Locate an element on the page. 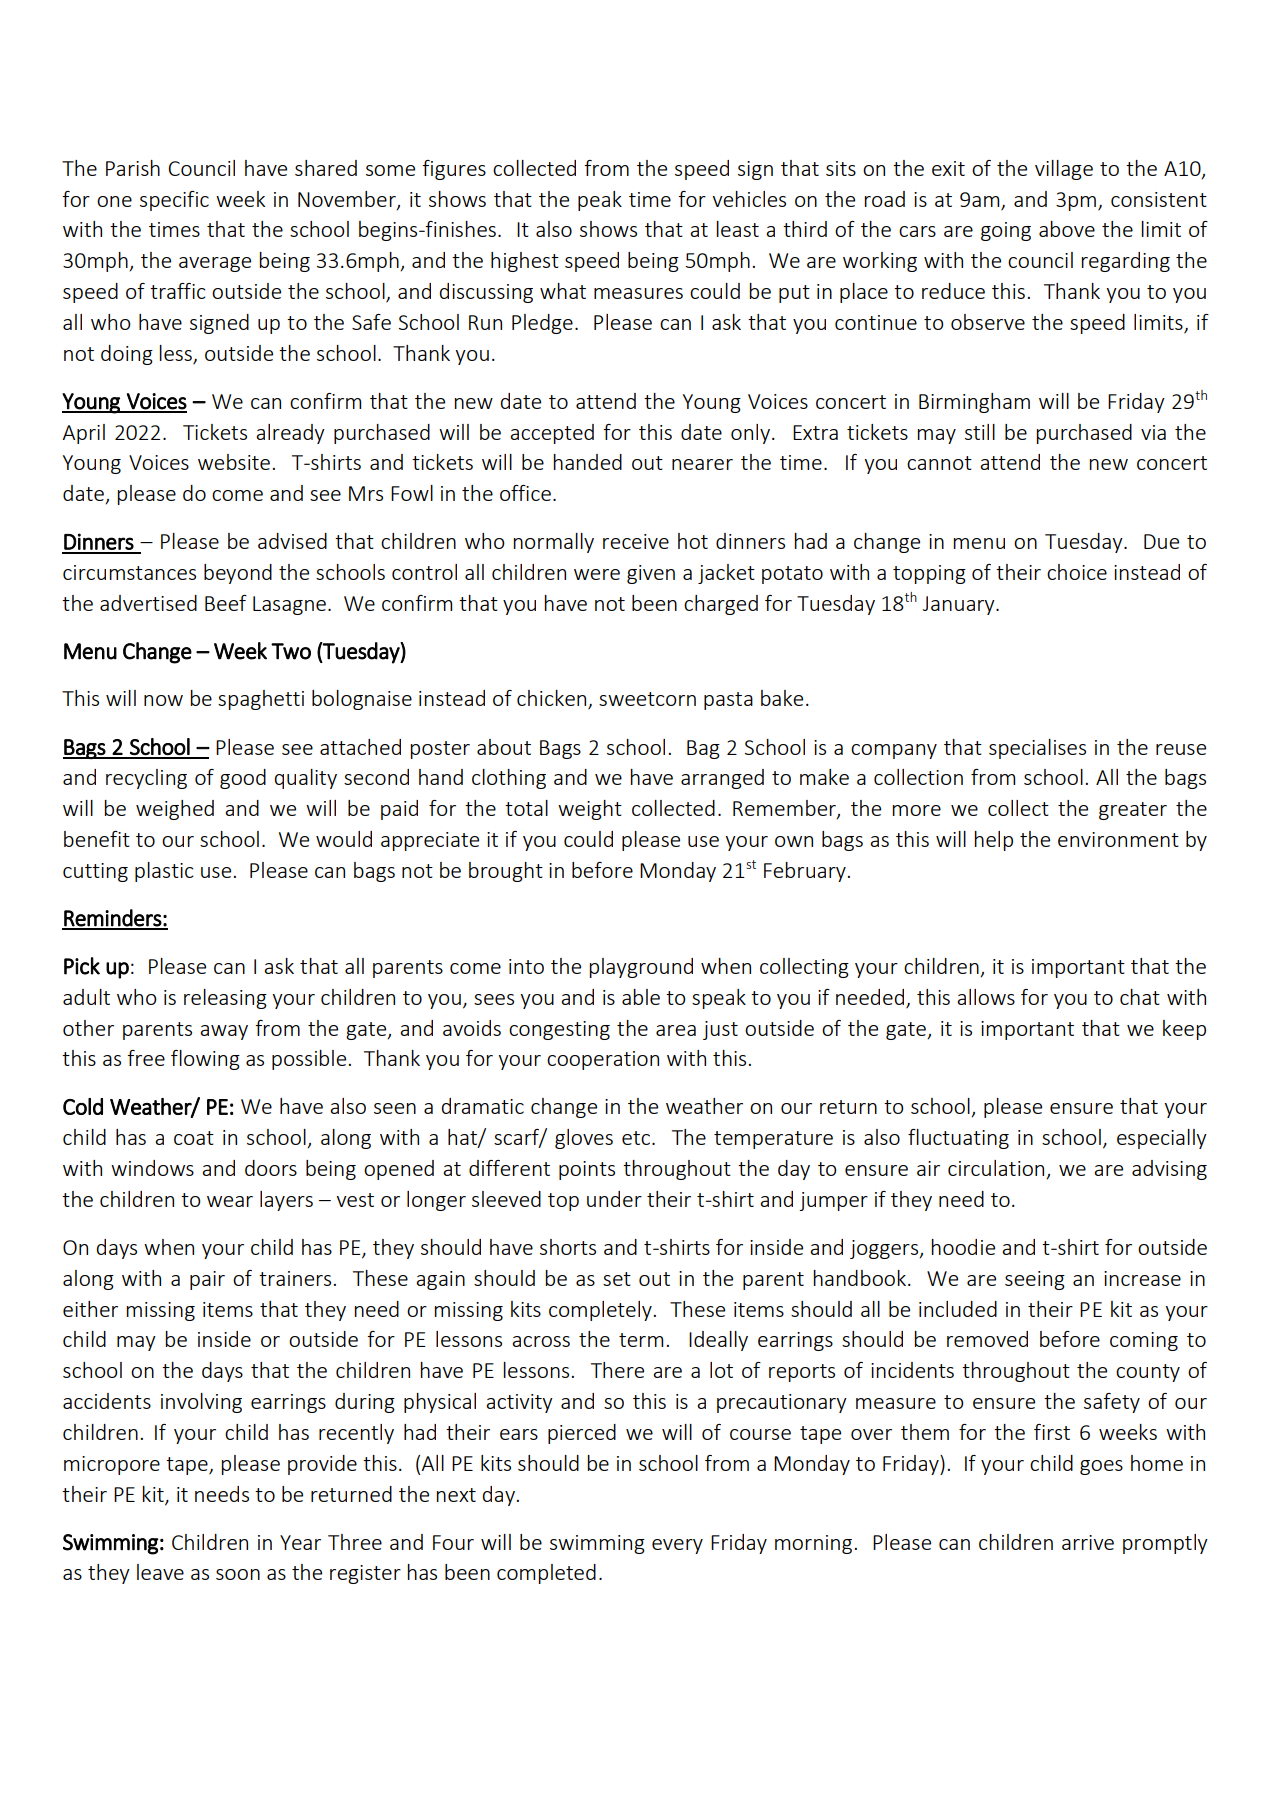 This page has height=1793, width=1268. arrive is located at coordinates (1088, 1542).
